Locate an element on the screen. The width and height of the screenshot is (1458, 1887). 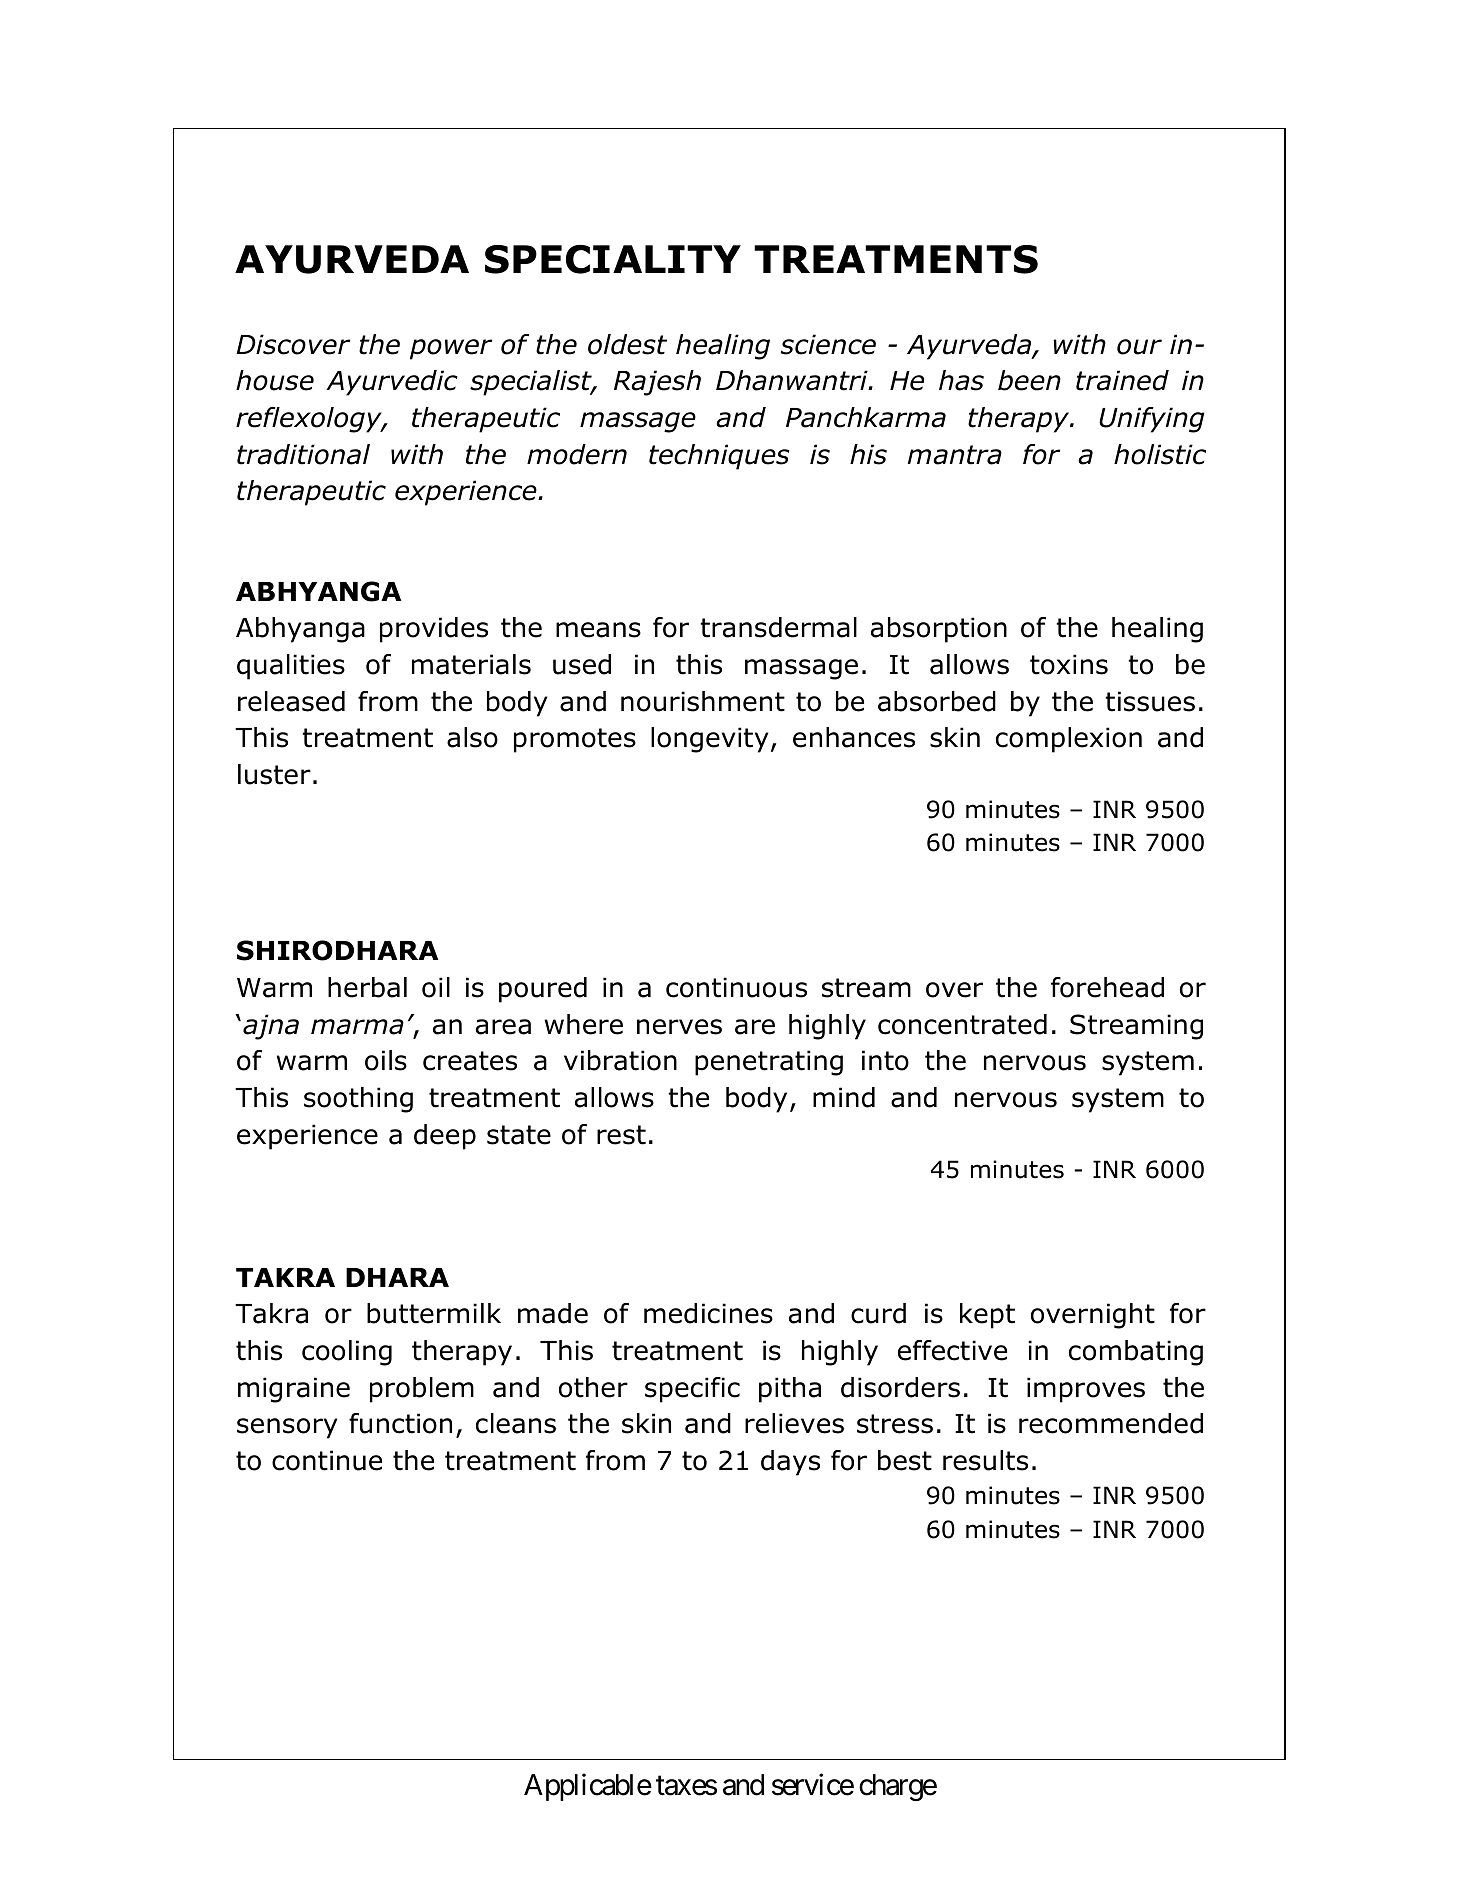
luster is located at coordinates (274, 774).
